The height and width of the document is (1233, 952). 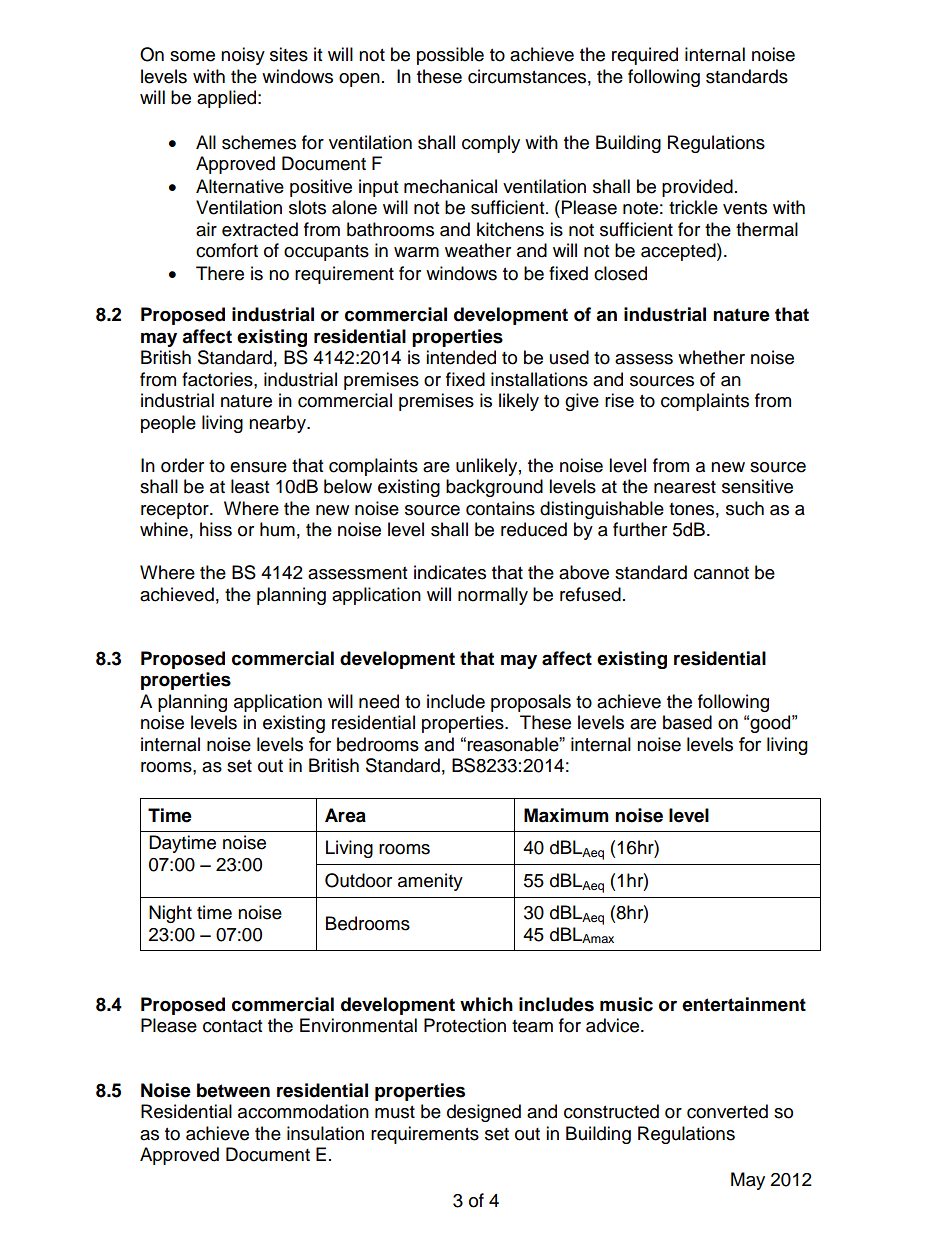 What do you see at coordinates (243, 56) in the document?
I see `noisy` at bounding box center [243, 56].
